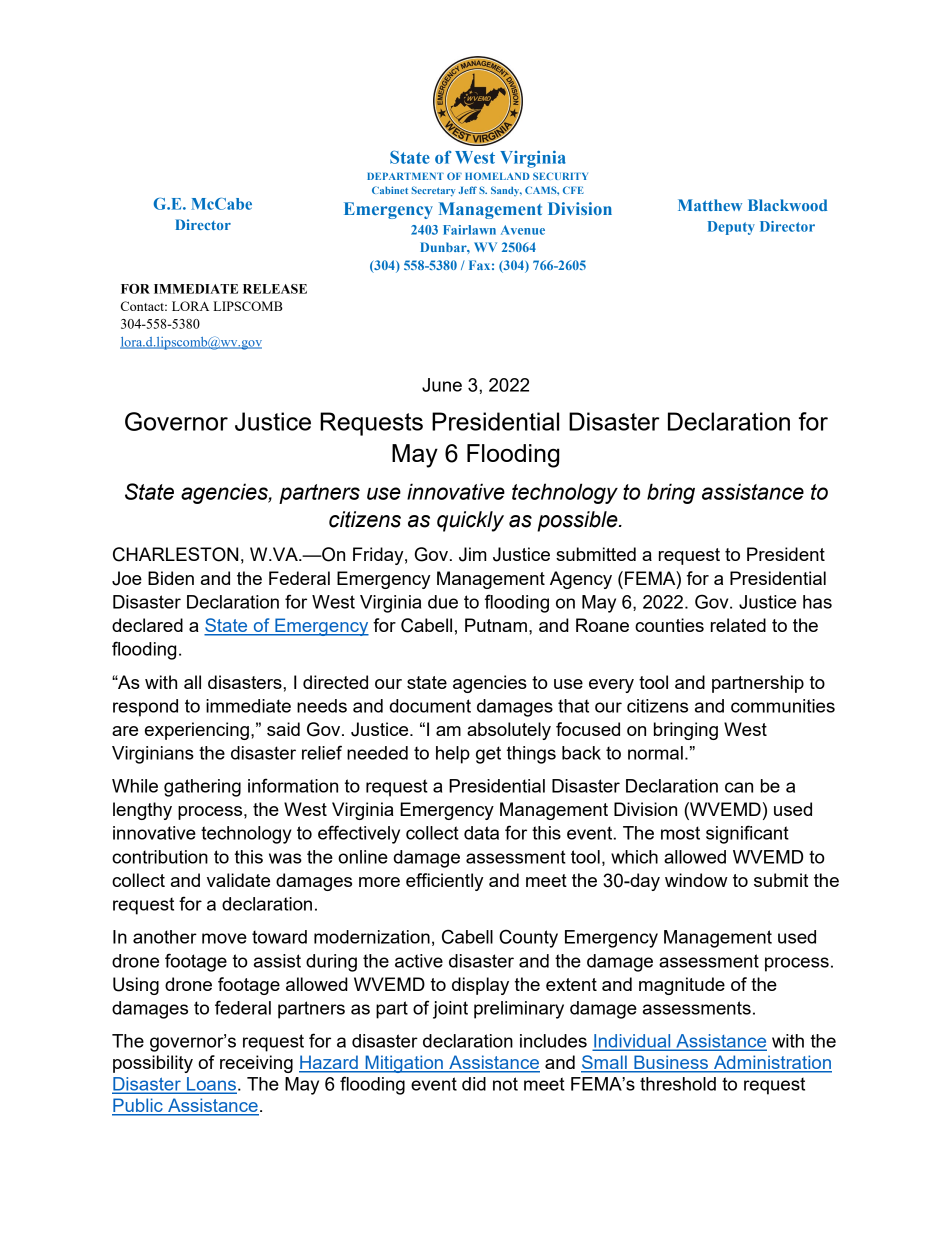 The image size is (952, 1233). What do you see at coordinates (467, 190) in the document?
I see `Jeff` at bounding box center [467, 190].
